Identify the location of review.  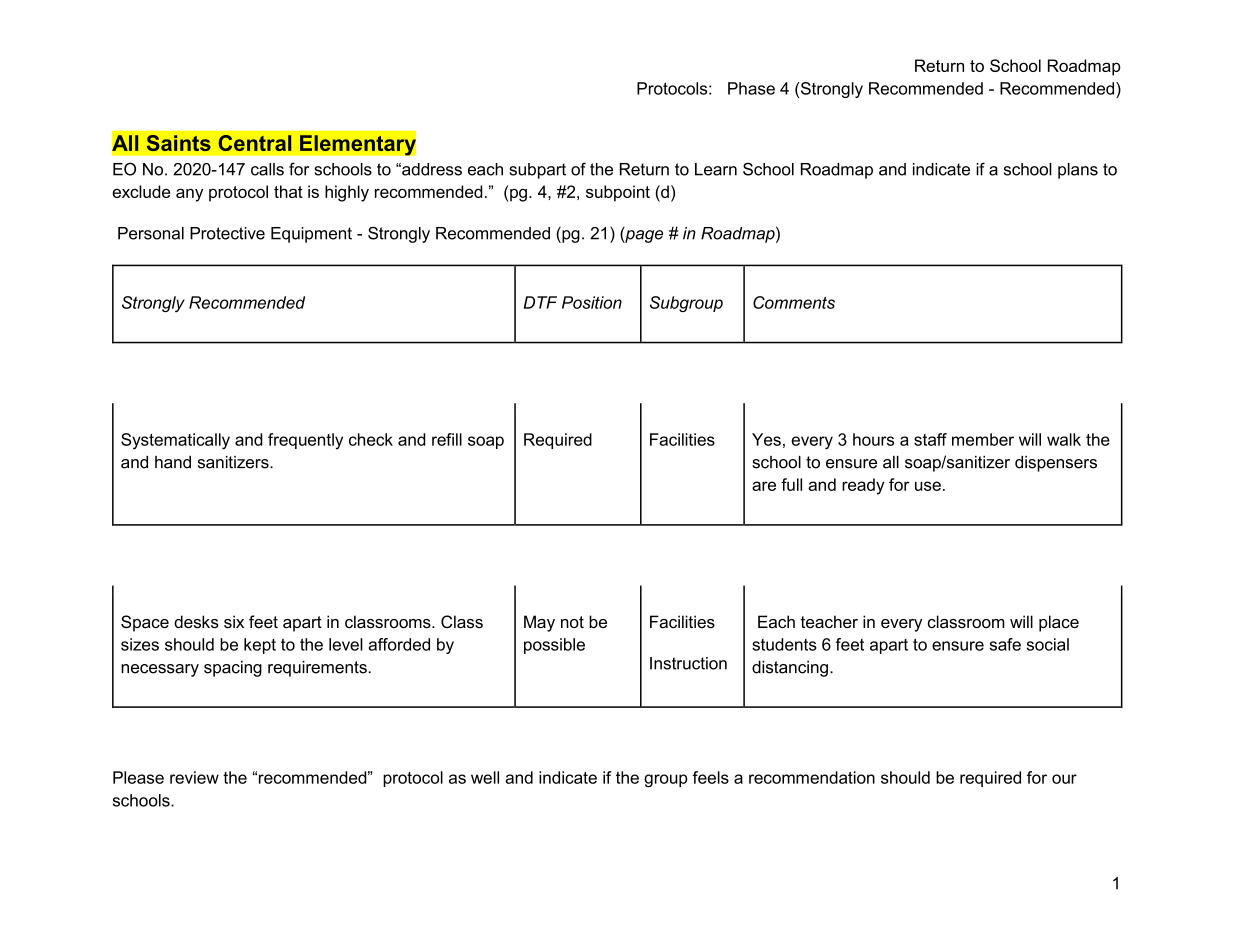
(194, 777).
